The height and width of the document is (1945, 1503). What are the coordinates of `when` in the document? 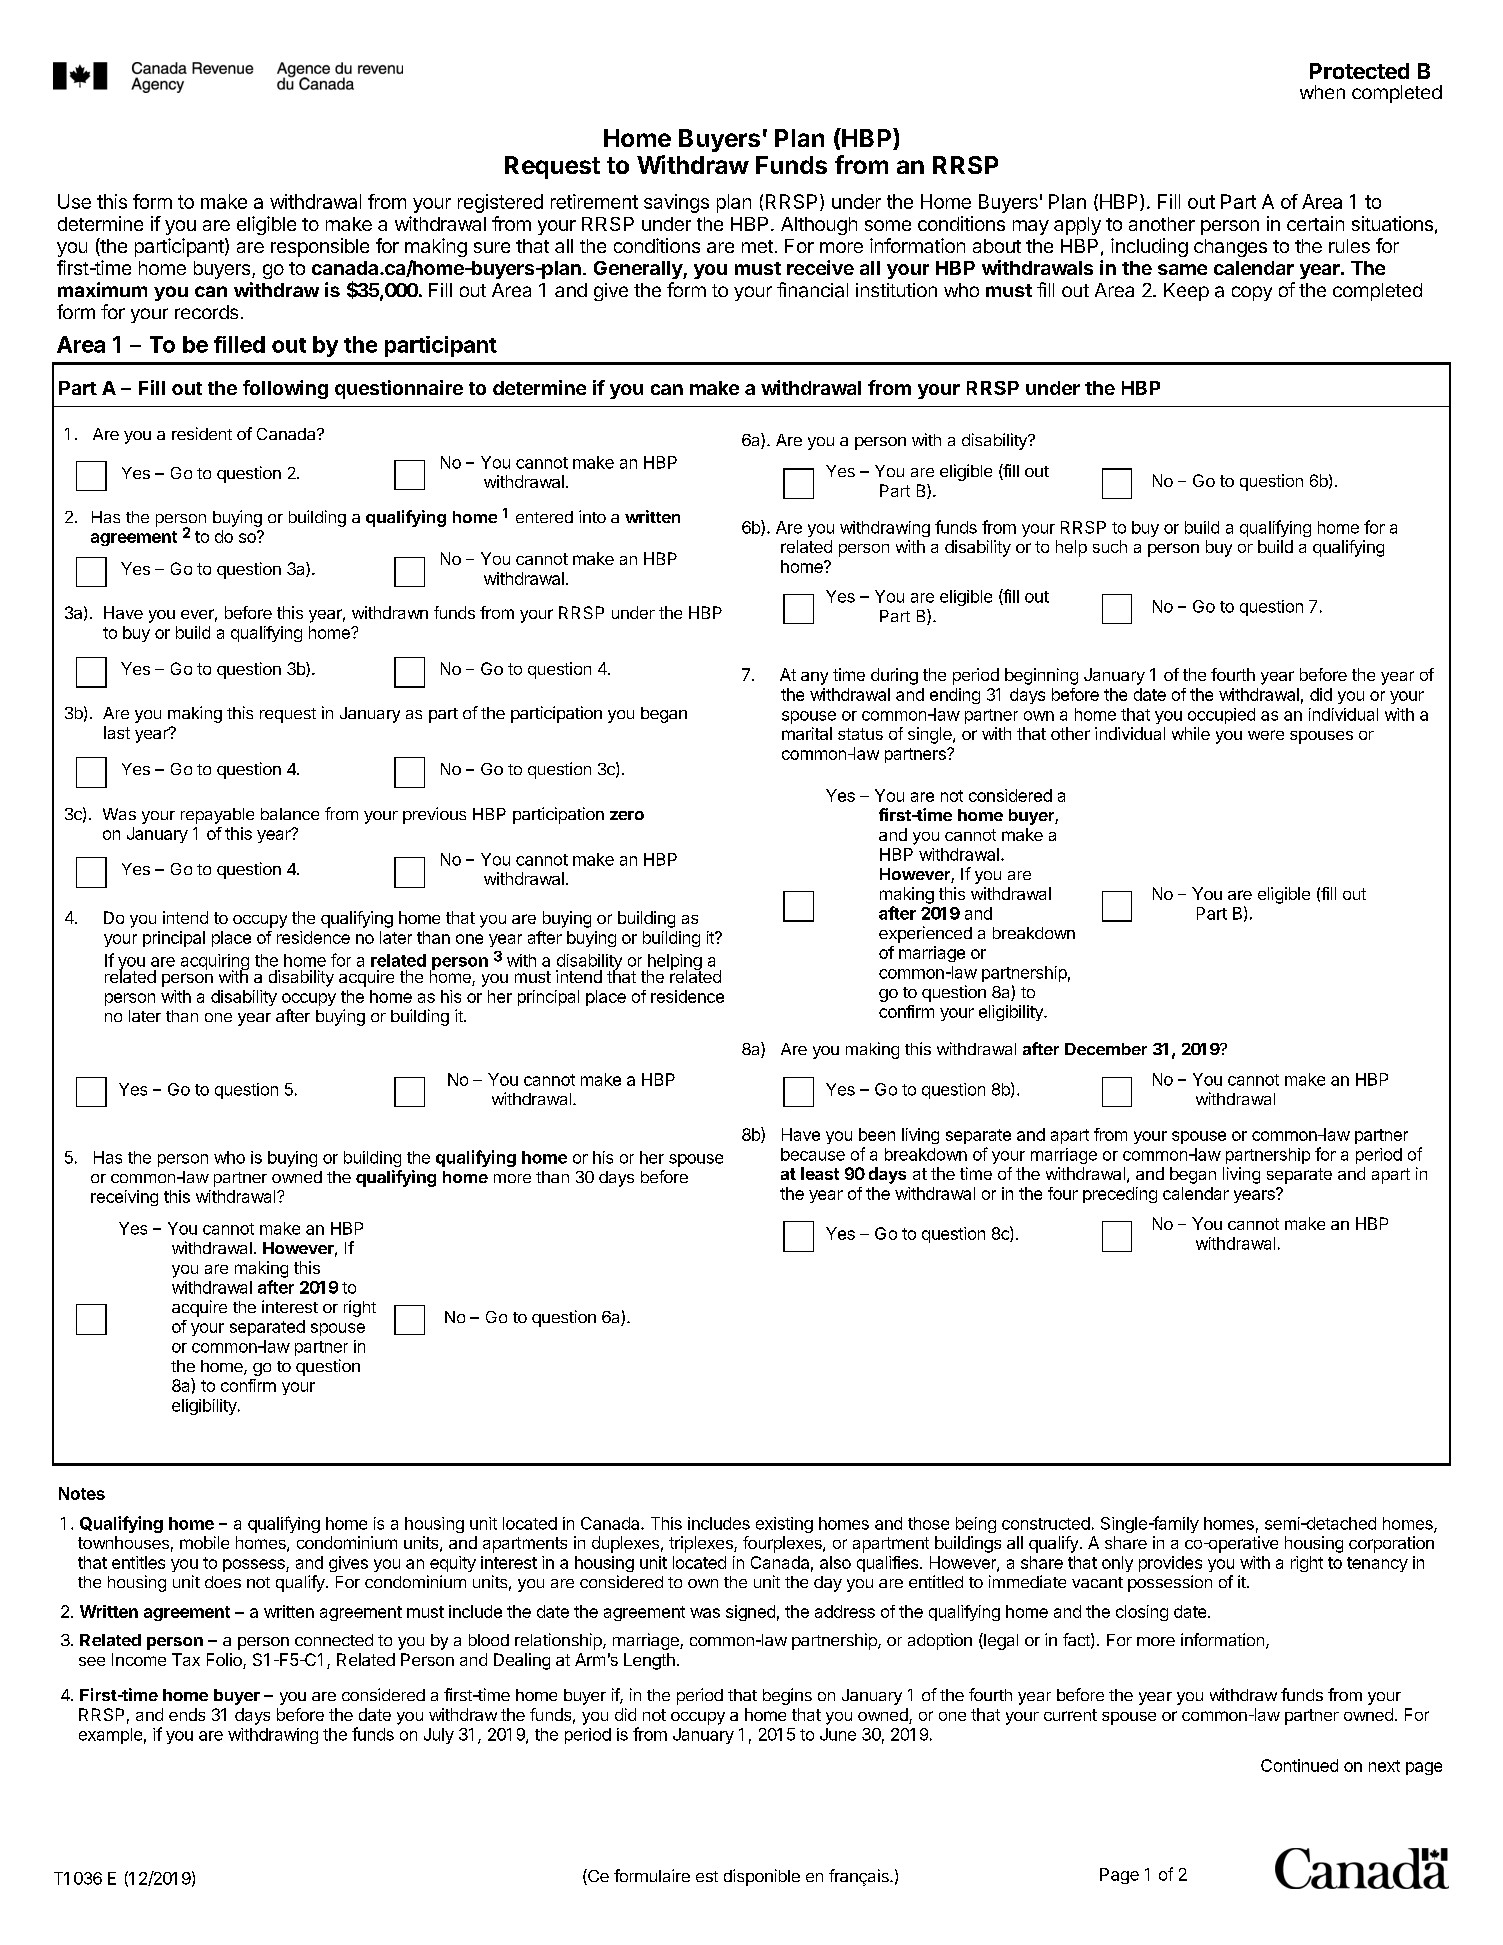 It's located at (1322, 92).
